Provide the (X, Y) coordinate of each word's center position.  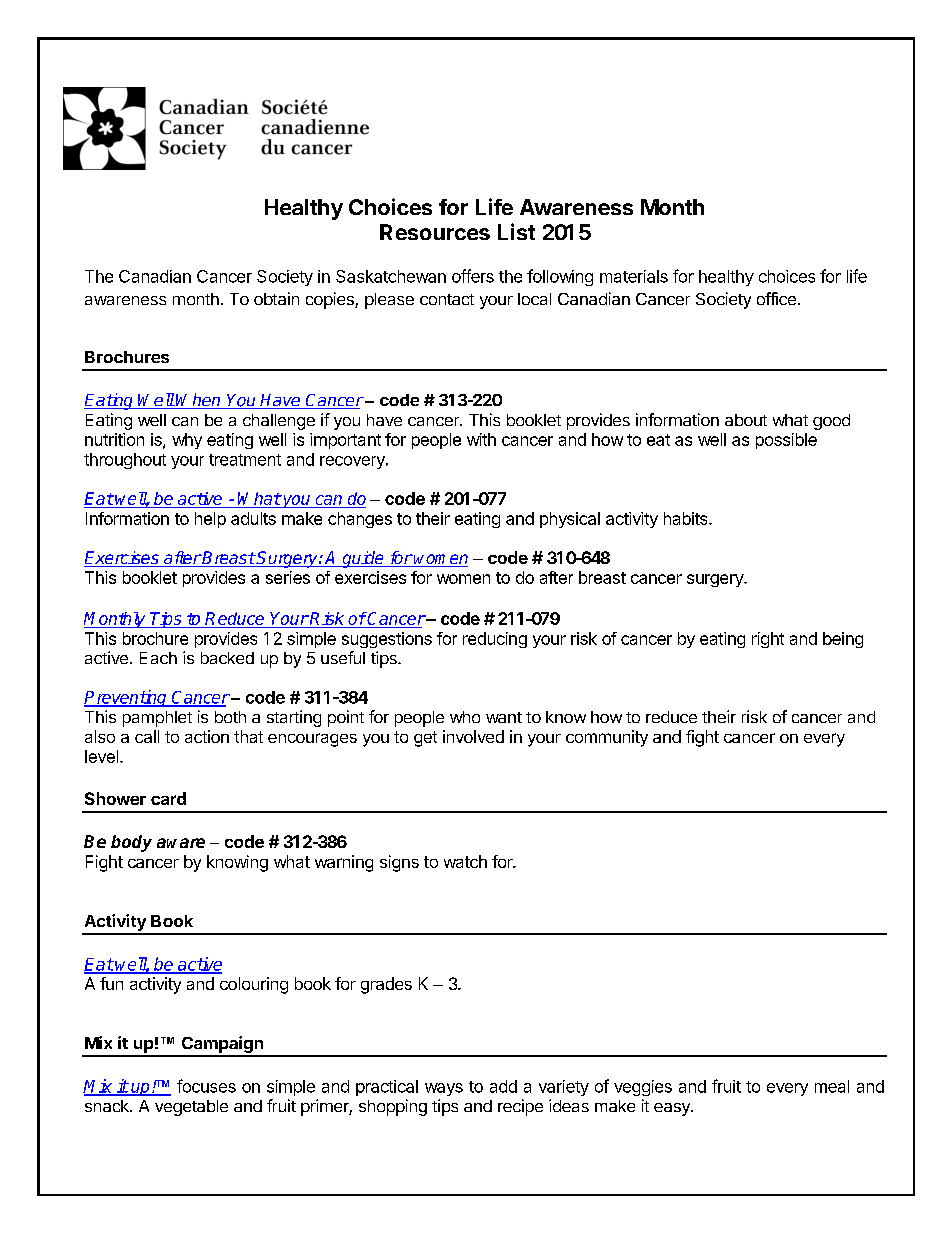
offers (473, 276)
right (768, 640)
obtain (276, 298)
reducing (495, 640)
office (776, 298)
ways (444, 1089)
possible (786, 441)
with (481, 439)
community (607, 738)
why (187, 441)
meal (832, 1086)
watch (465, 861)
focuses (206, 1086)
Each (158, 658)
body (131, 843)
